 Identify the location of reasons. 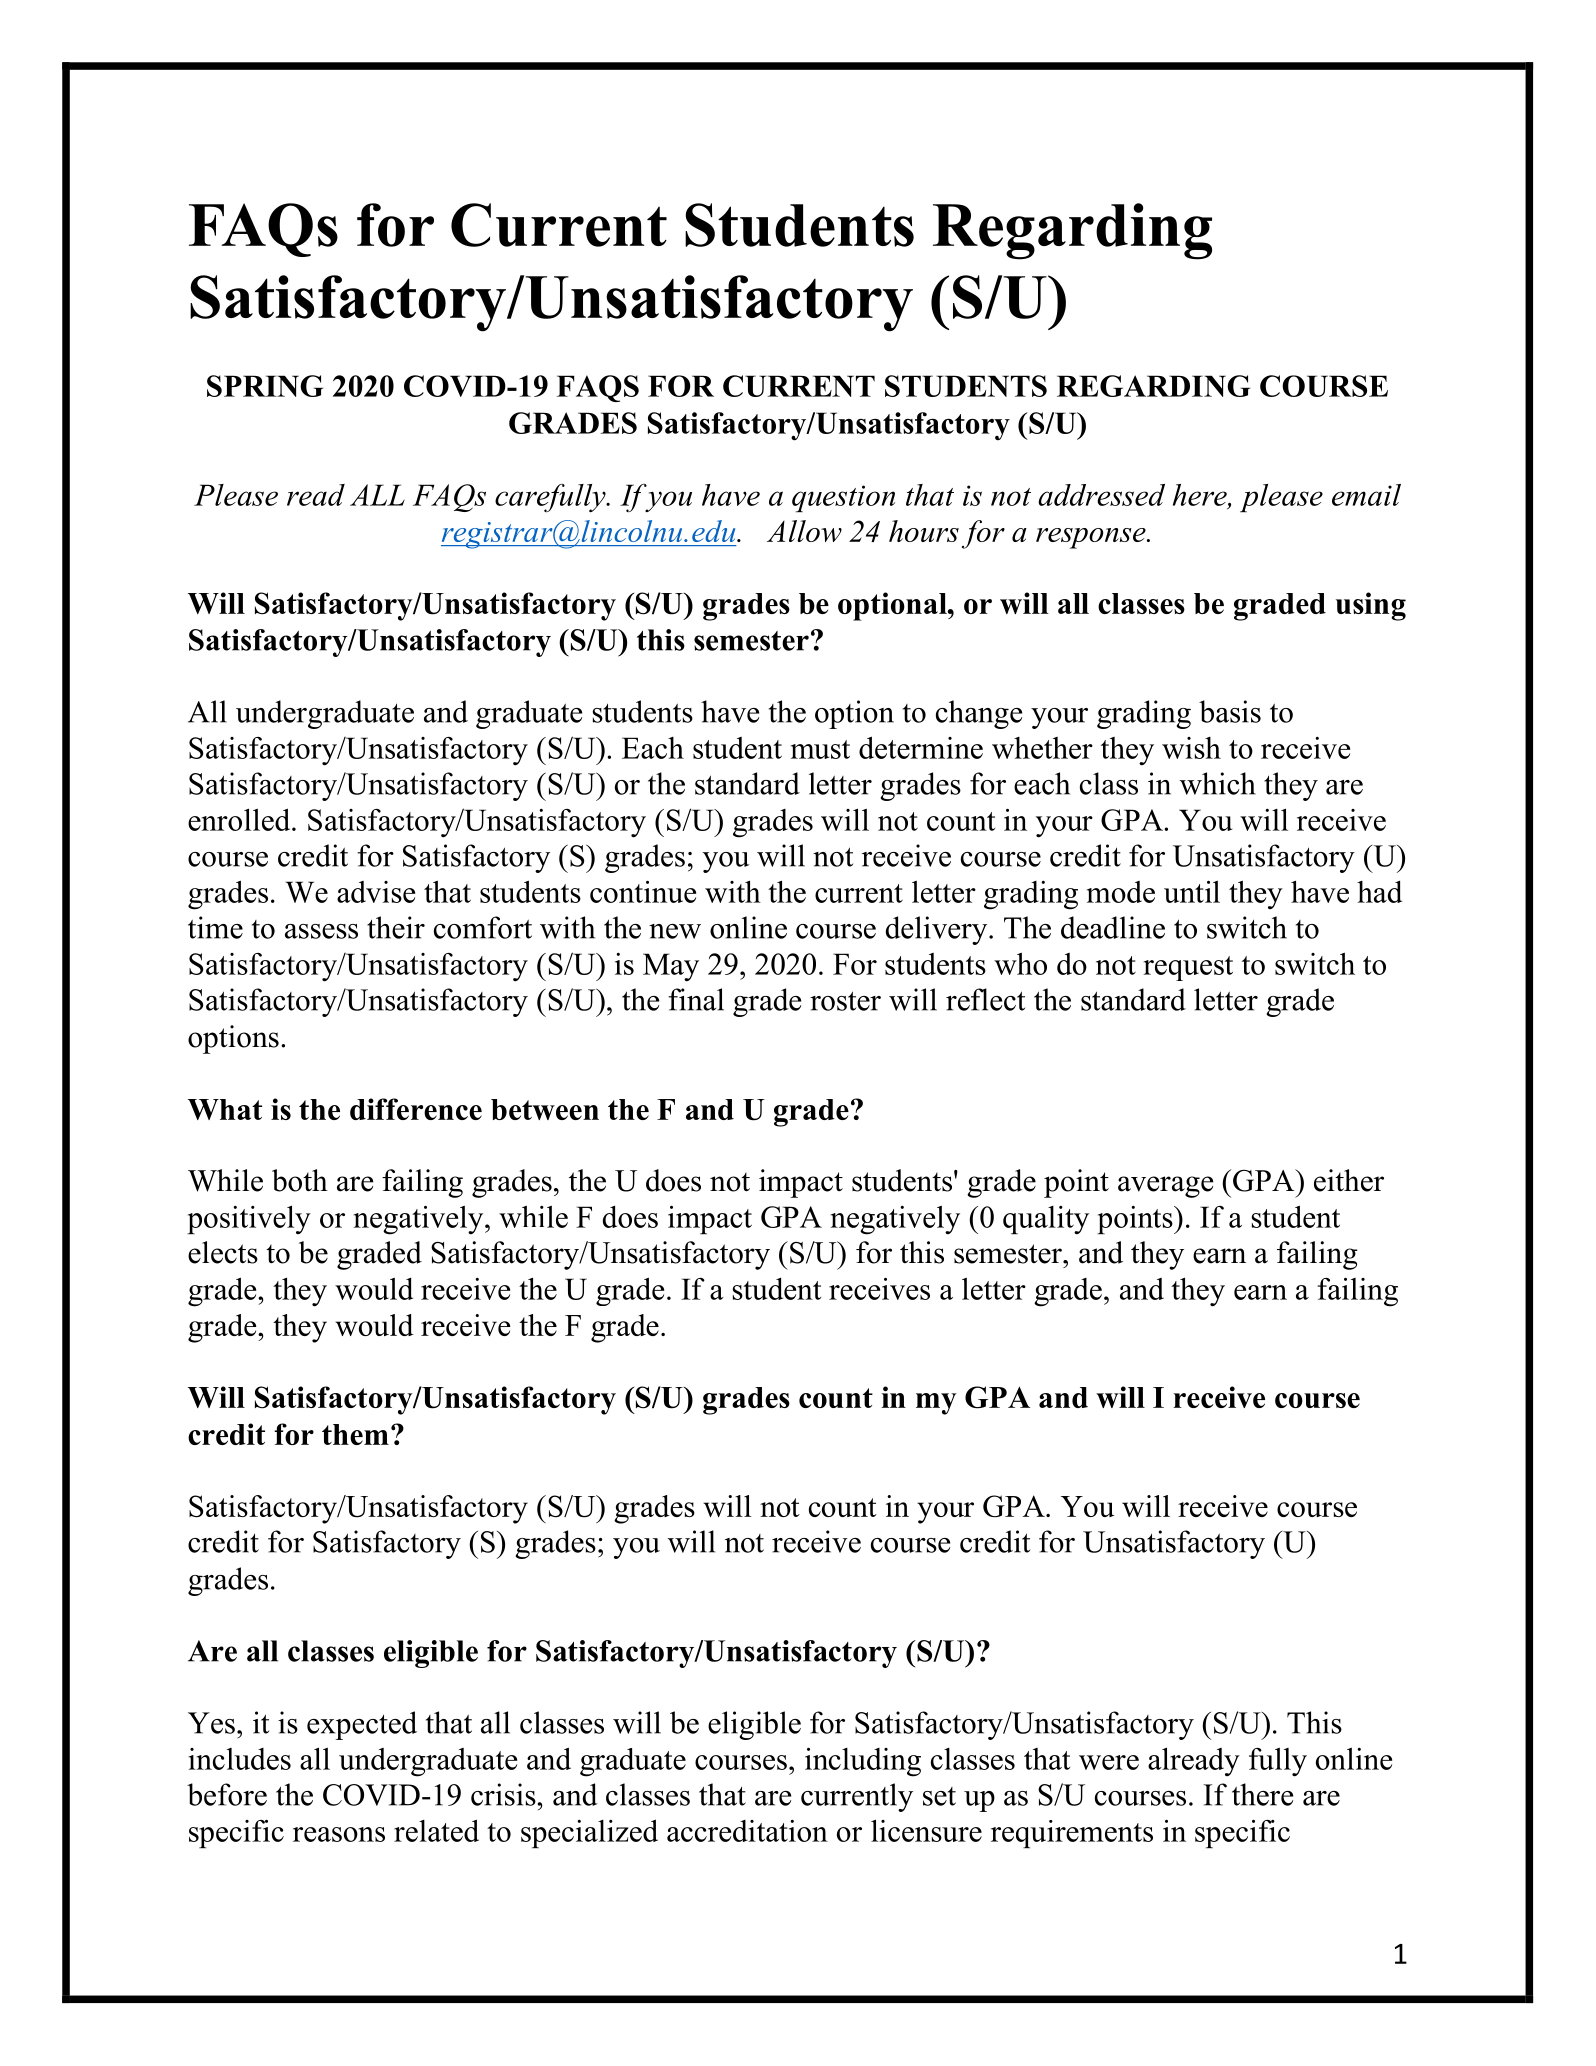
(339, 1834).
